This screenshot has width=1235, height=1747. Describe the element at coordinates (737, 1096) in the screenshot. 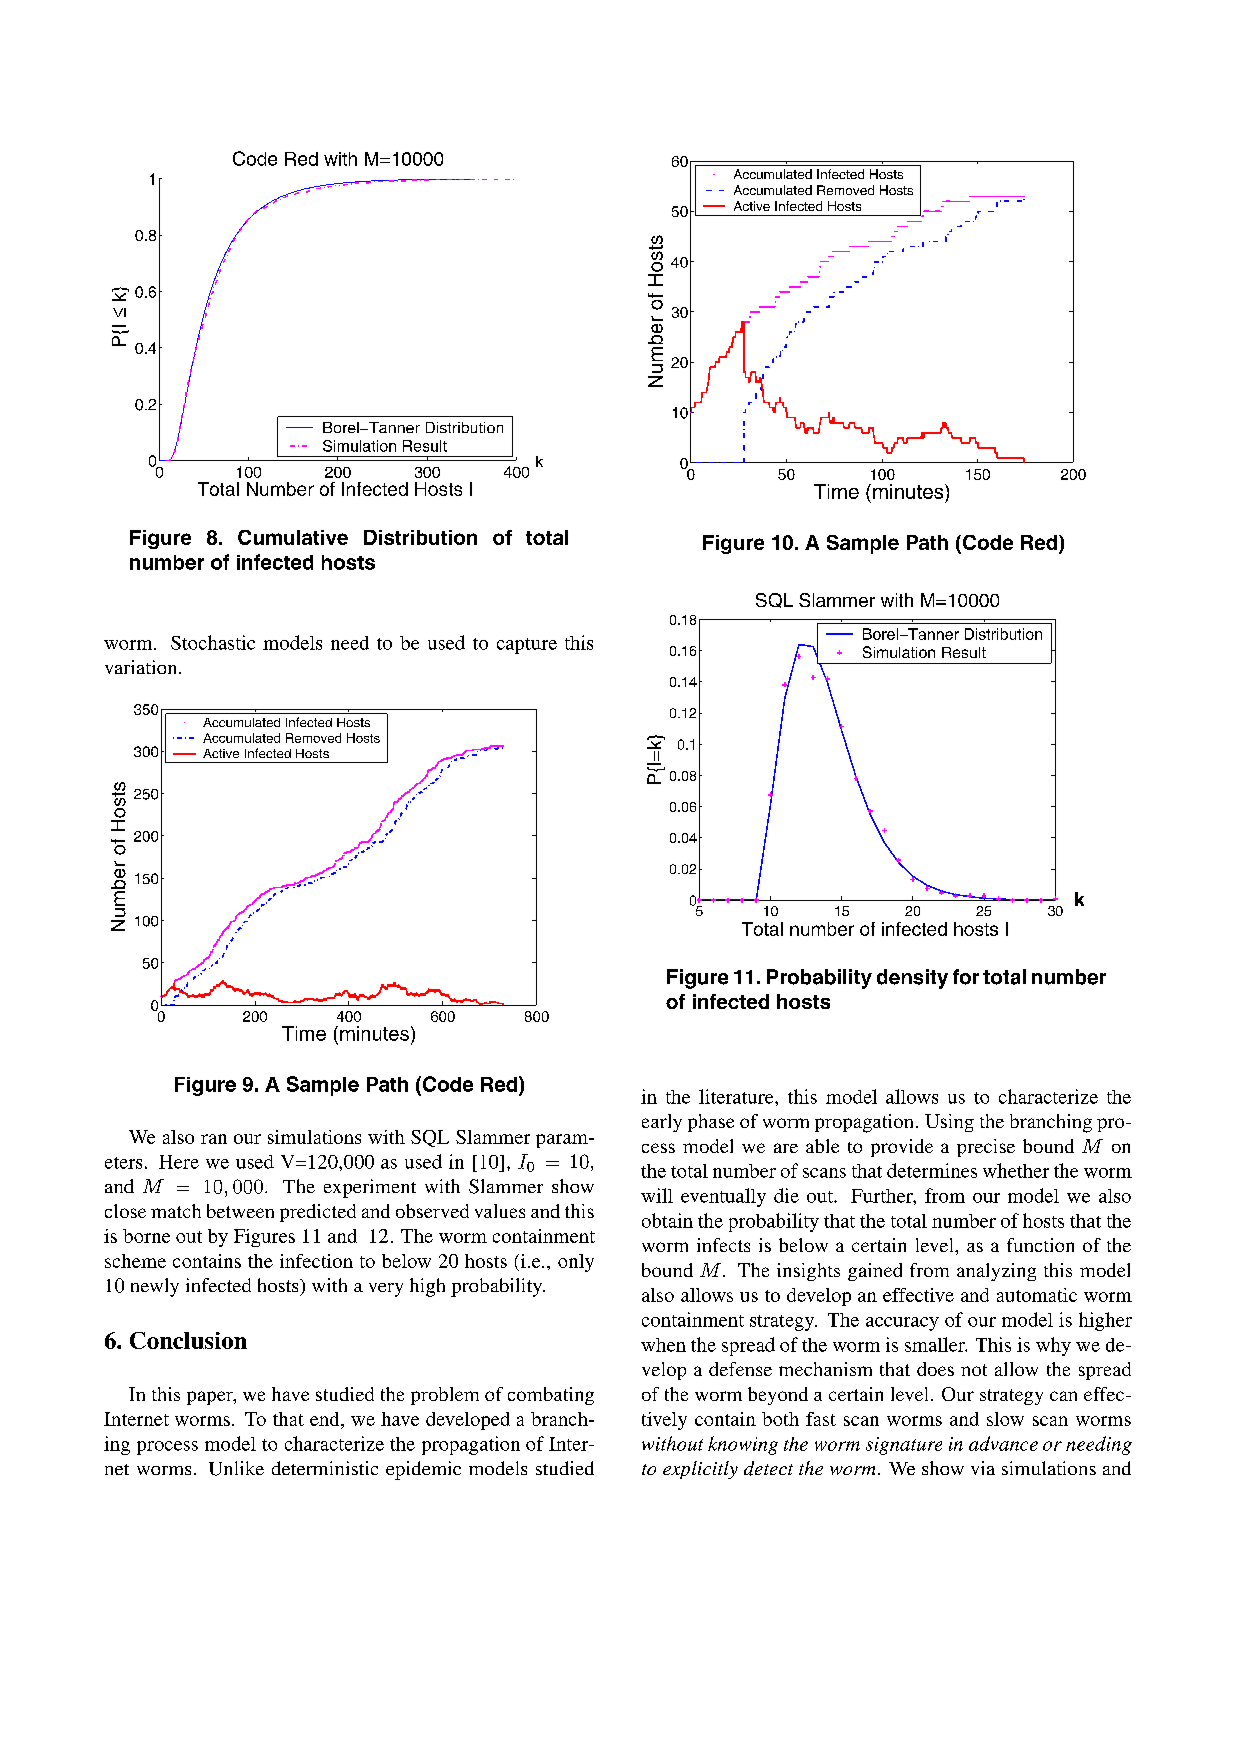

I see `literature` at that location.
